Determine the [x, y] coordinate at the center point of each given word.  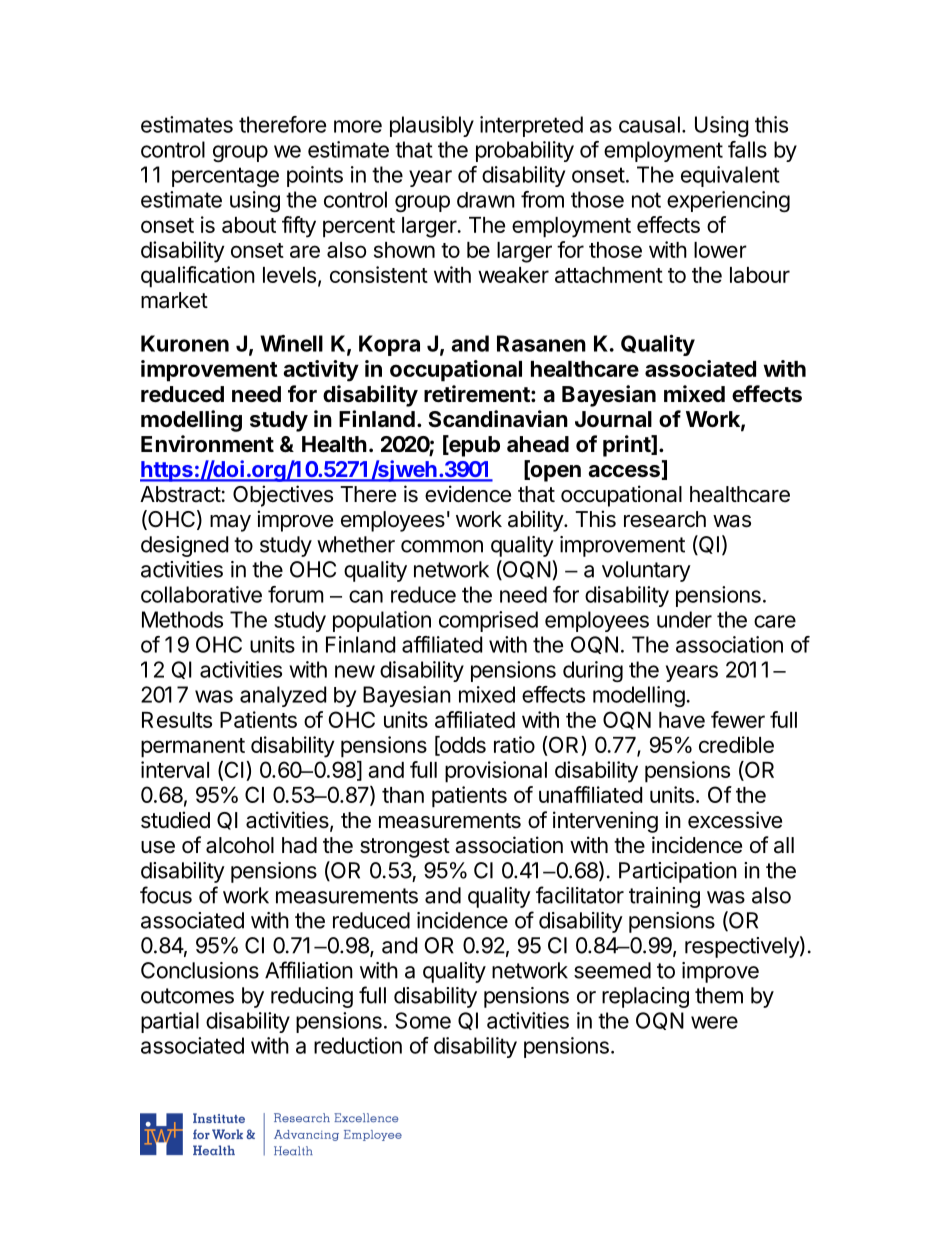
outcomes [187, 996]
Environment [207, 444]
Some [423, 1020]
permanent [193, 748]
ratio [514, 744]
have [682, 720]
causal [649, 124]
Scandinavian [498, 419]
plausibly [432, 126]
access [624, 471]
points [315, 176]
